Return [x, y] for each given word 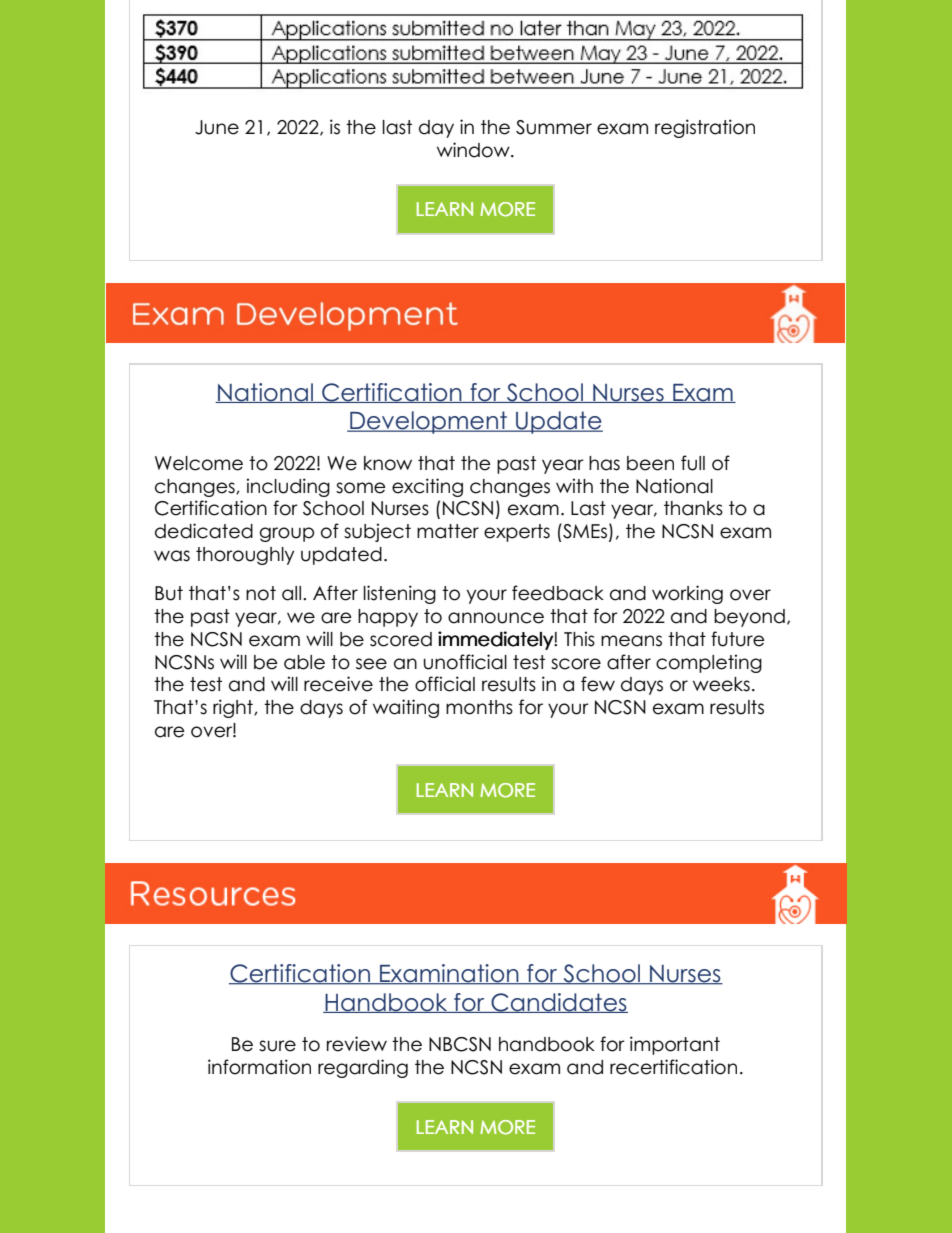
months [479, 707]
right [234, 708]
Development [429, 422]
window [474, 150]
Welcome [199, 463]
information [259, 1067]
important [675, 1045]
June [217, 127]
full [693, 463]
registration [705, 128]
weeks [721, 684]
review [357, 1044]
